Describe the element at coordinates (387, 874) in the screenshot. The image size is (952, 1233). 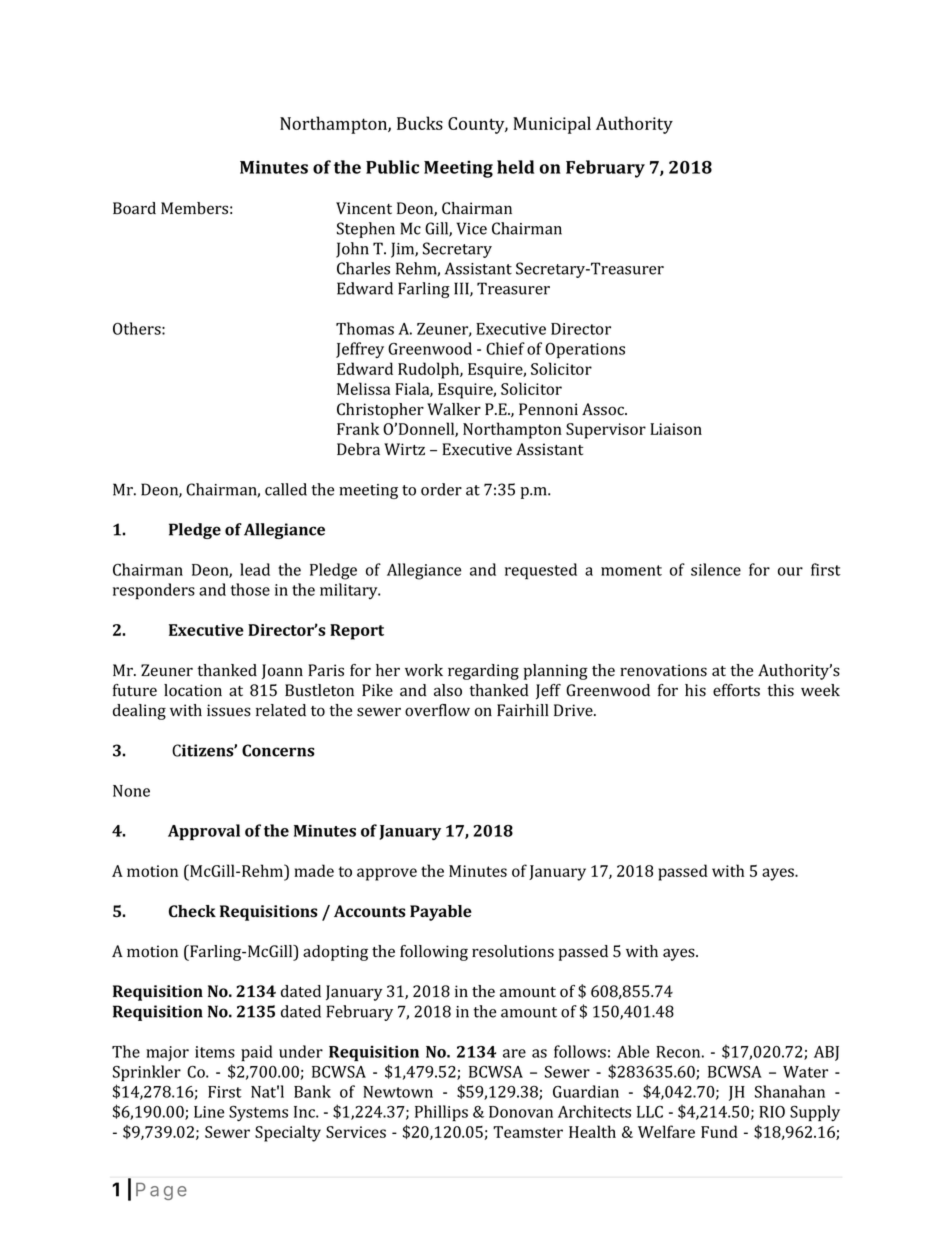
I see `approve` at that location.
